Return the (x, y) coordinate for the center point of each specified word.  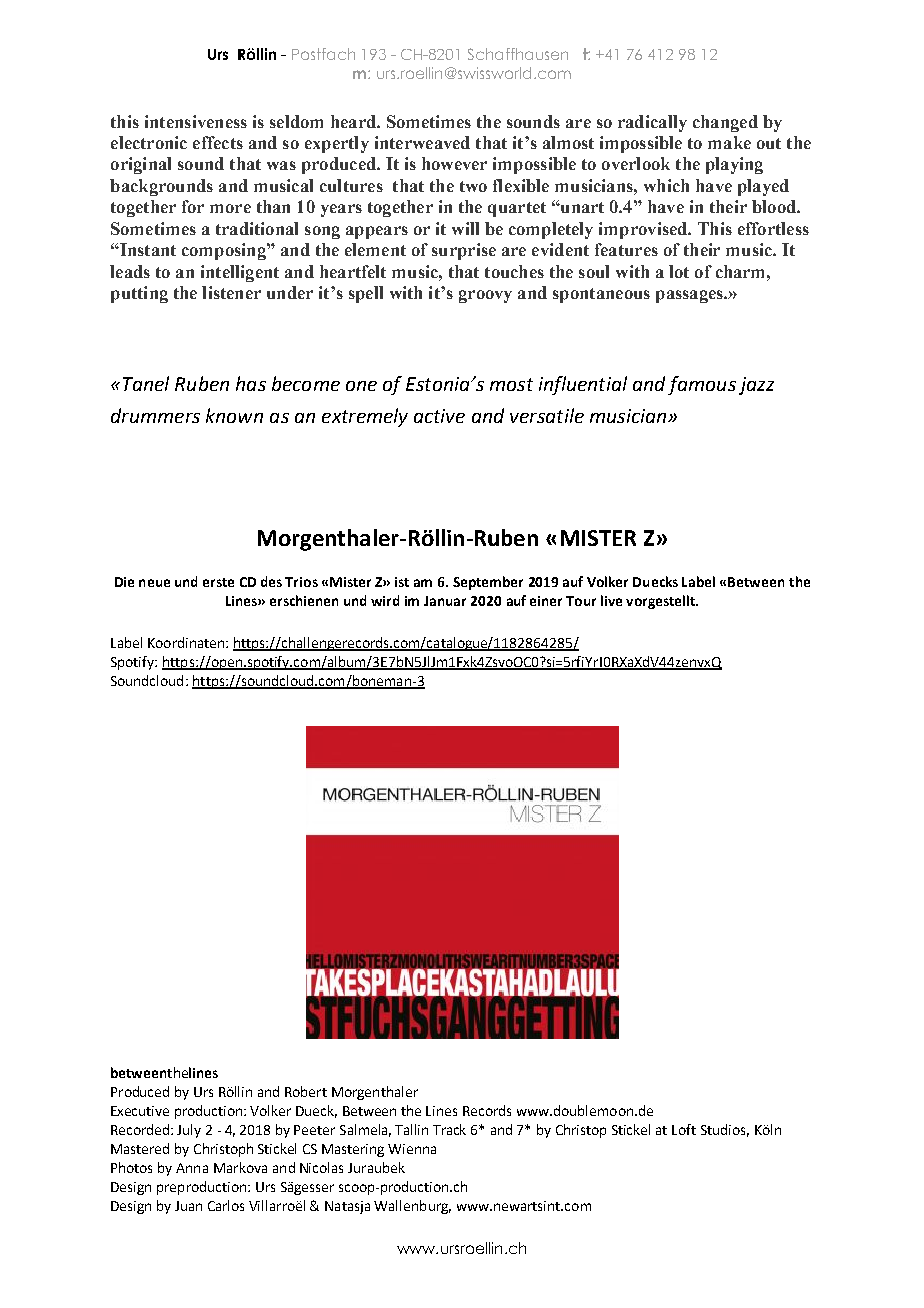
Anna (192, 1168)
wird (385, 600)
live (611, 600)
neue (154, 583)
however (454, 163)
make (729, 142)
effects (218, 142)
